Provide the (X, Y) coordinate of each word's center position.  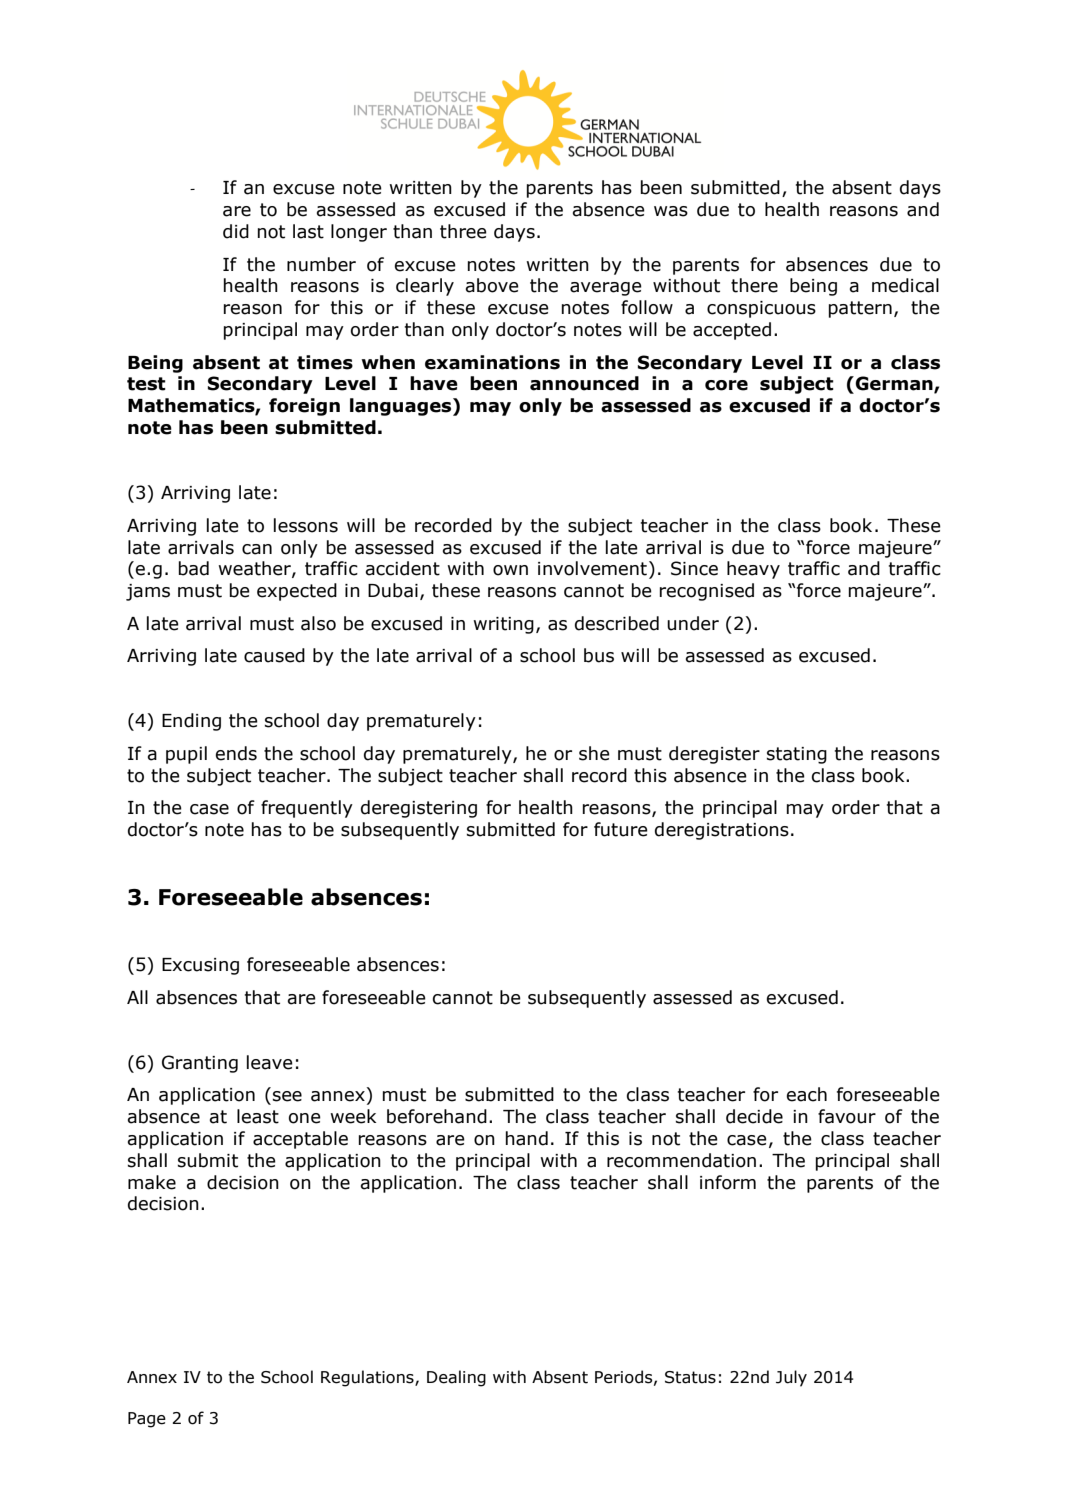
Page (147, 1420)
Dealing (456, 1378)
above (492, 285)
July (791, 1378)
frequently (307, 809)
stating (797, 755)
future (621, 829)
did (236, 231)
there (754, 285)
